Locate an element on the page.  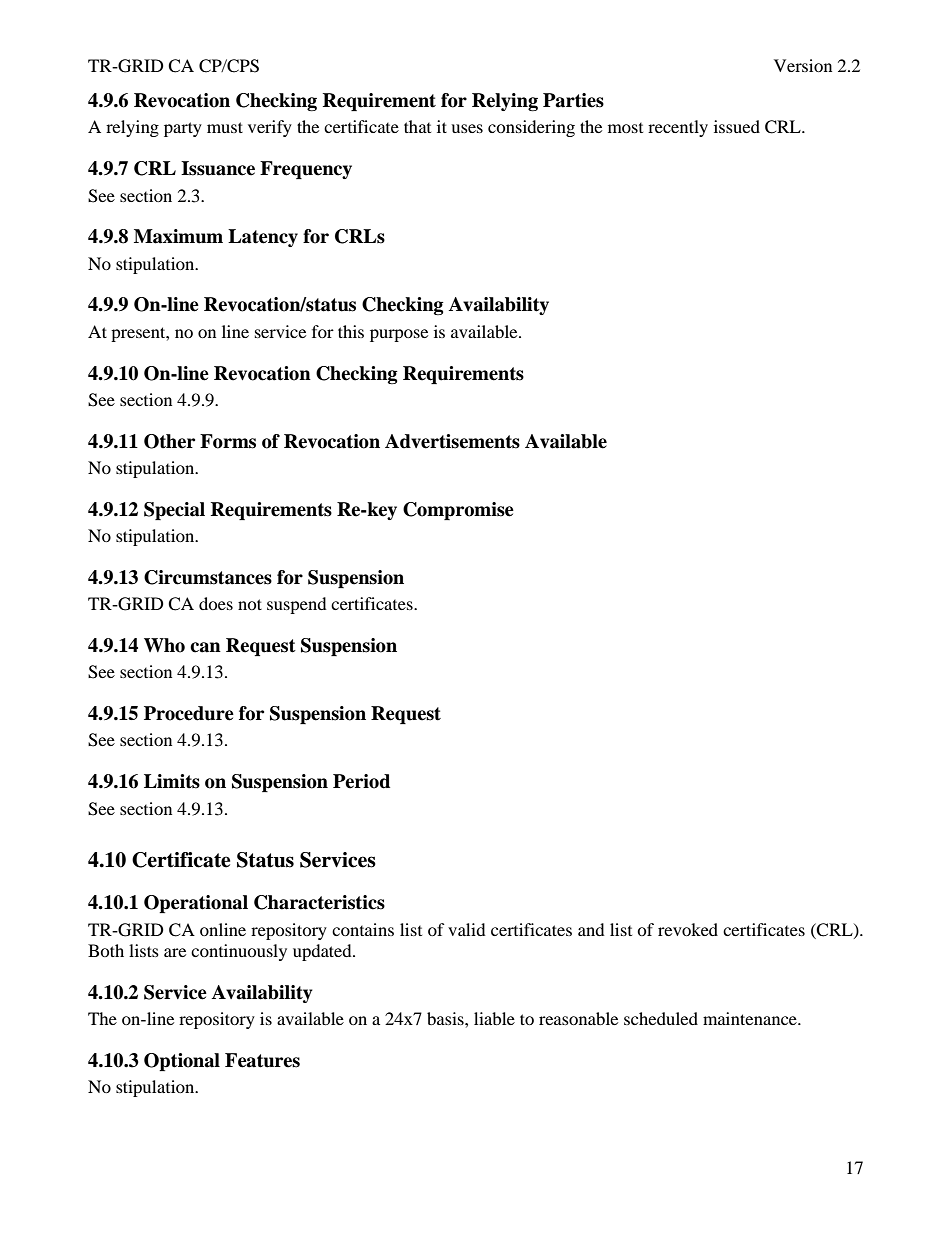
basis is located at coordinates (446, 1018).
